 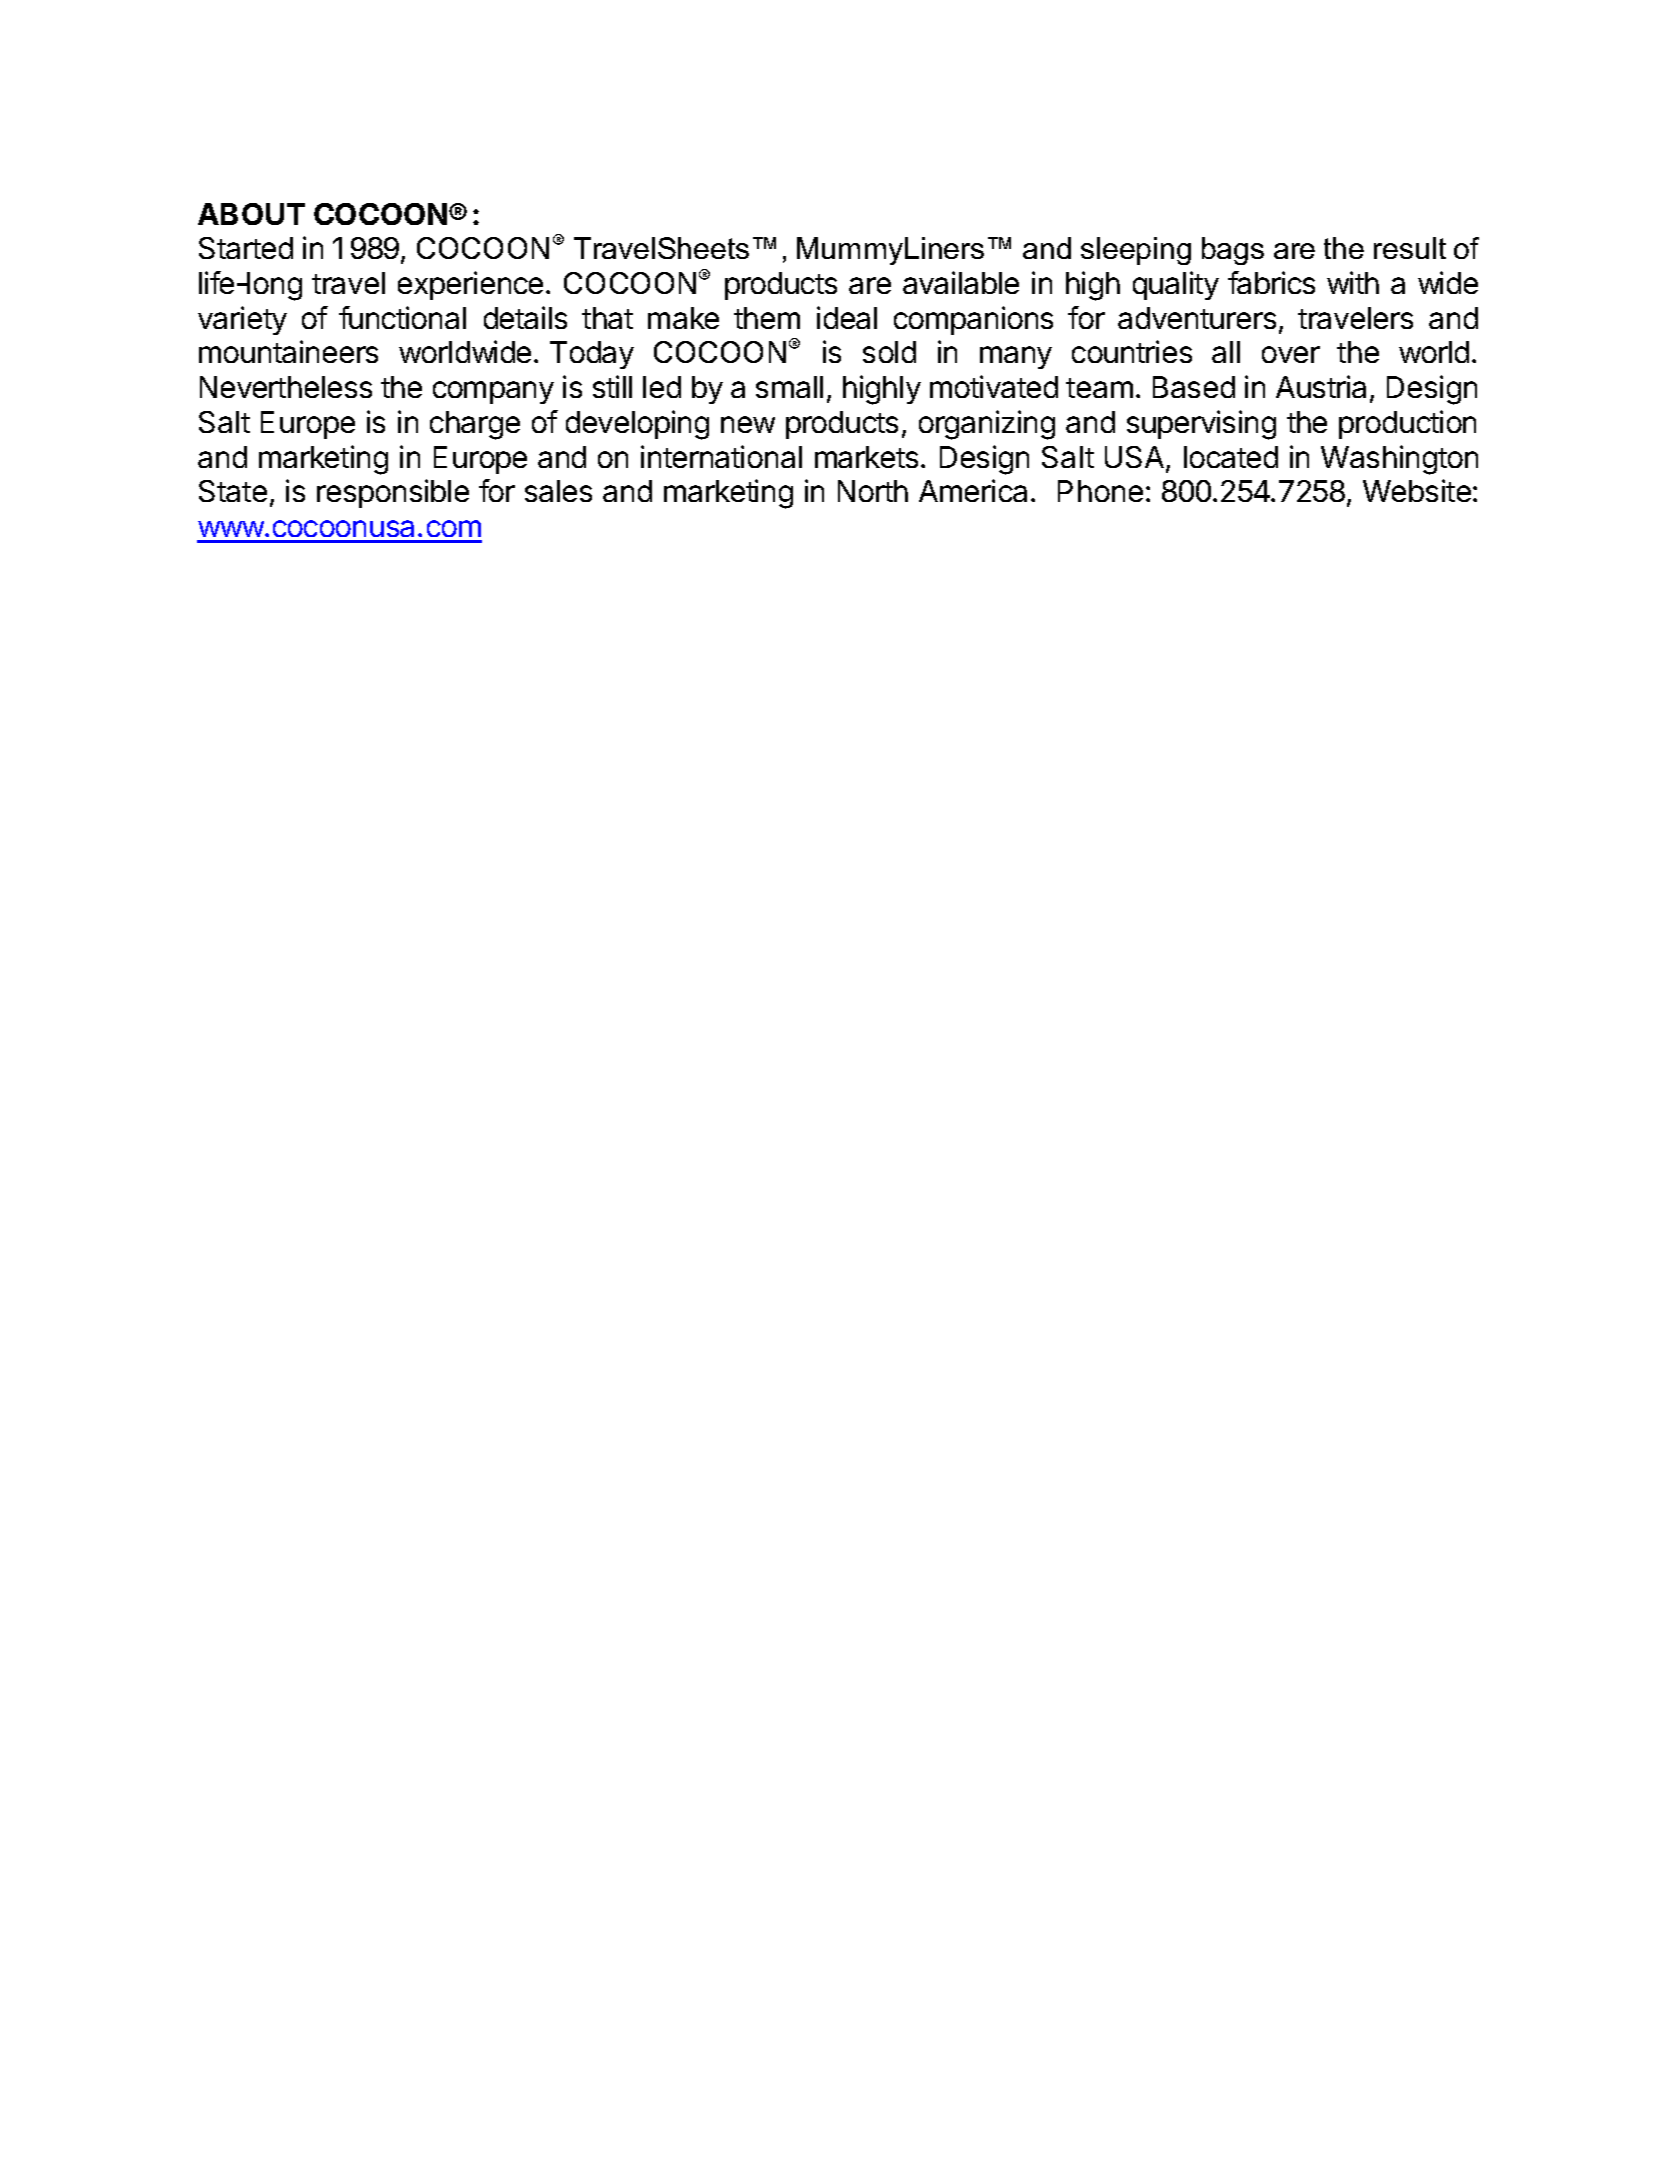 What do you see at coordinates (288, 351) in the image?
I see `mountaineers` at bounding box center [288, 351].
